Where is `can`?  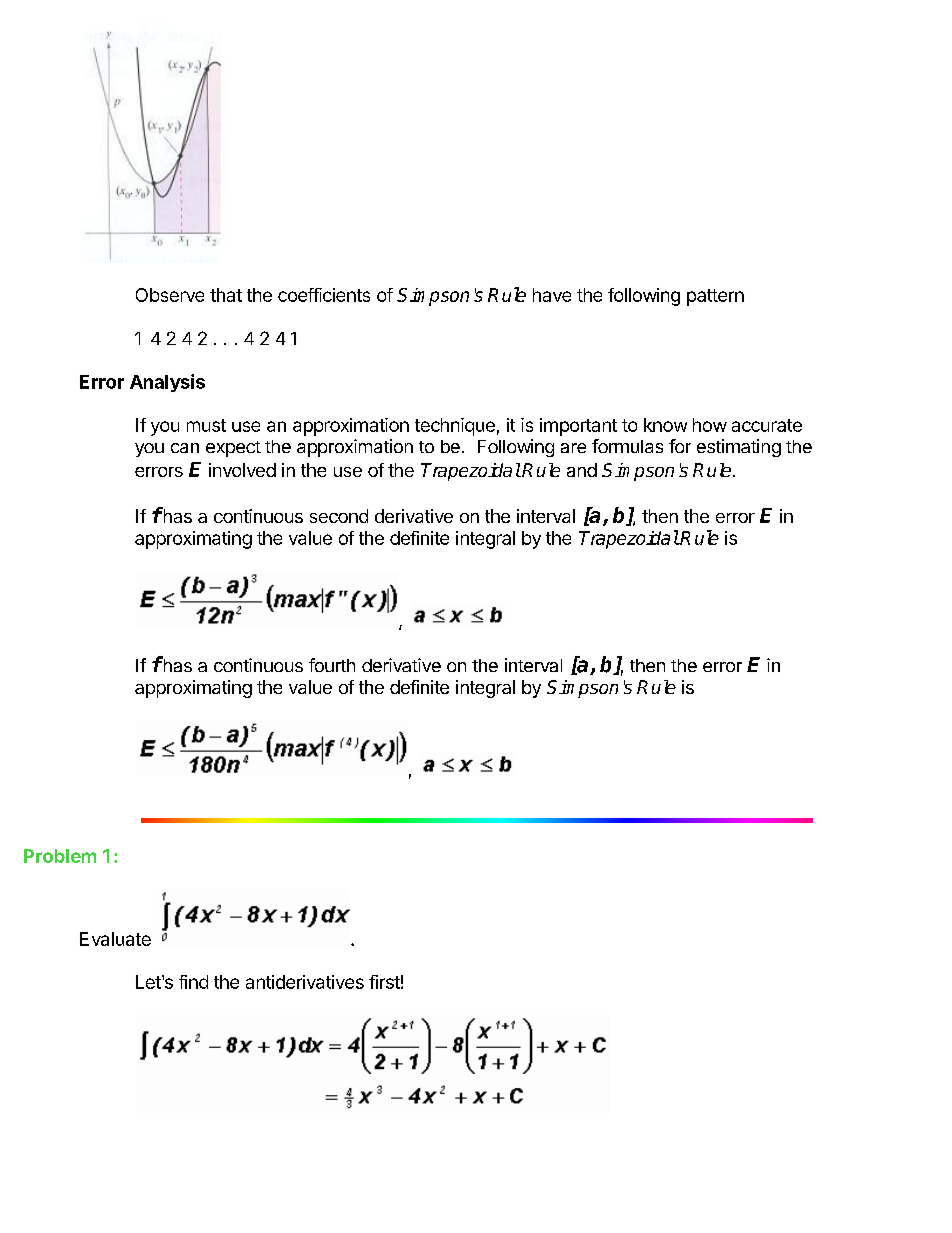 can is located at coordinates (185, 448).
